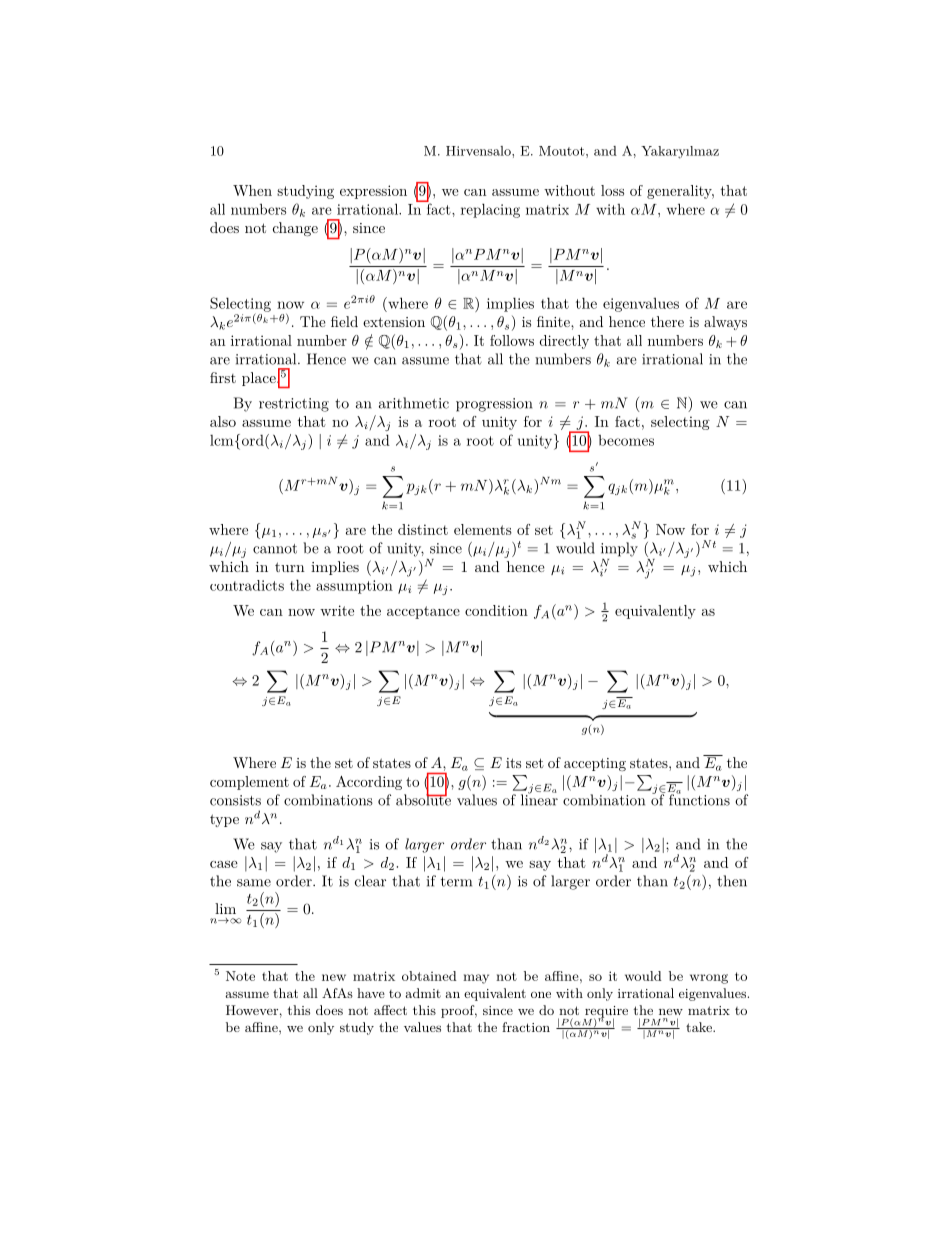 Image resolution: width=952 pixels, height=1233 pixels. What do you see at coordinates (612, 190) in the image?
I see `loss` at bounding box center [612, 190].
